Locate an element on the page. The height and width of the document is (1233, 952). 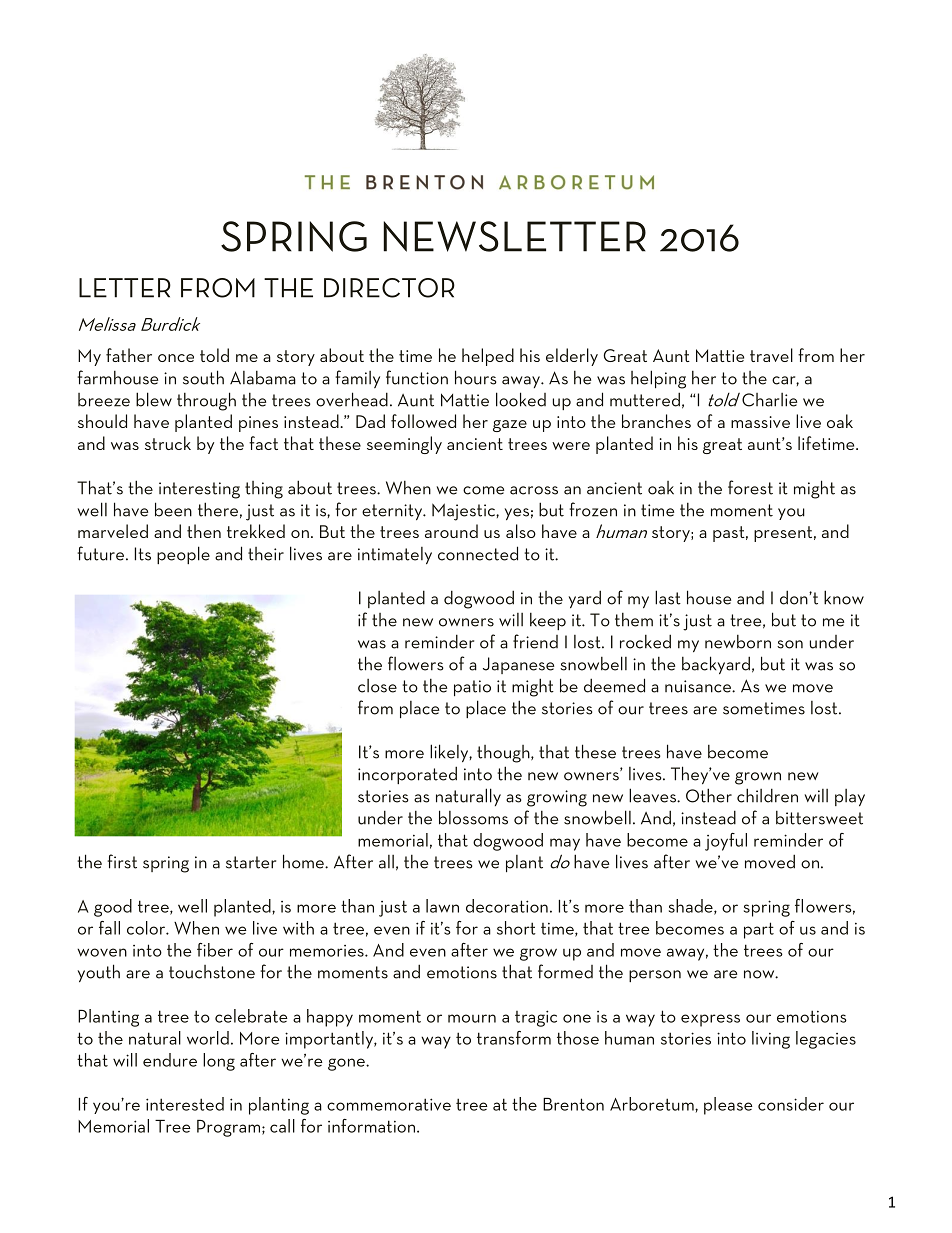
commemorative is located at coordinates (389, 1104).
